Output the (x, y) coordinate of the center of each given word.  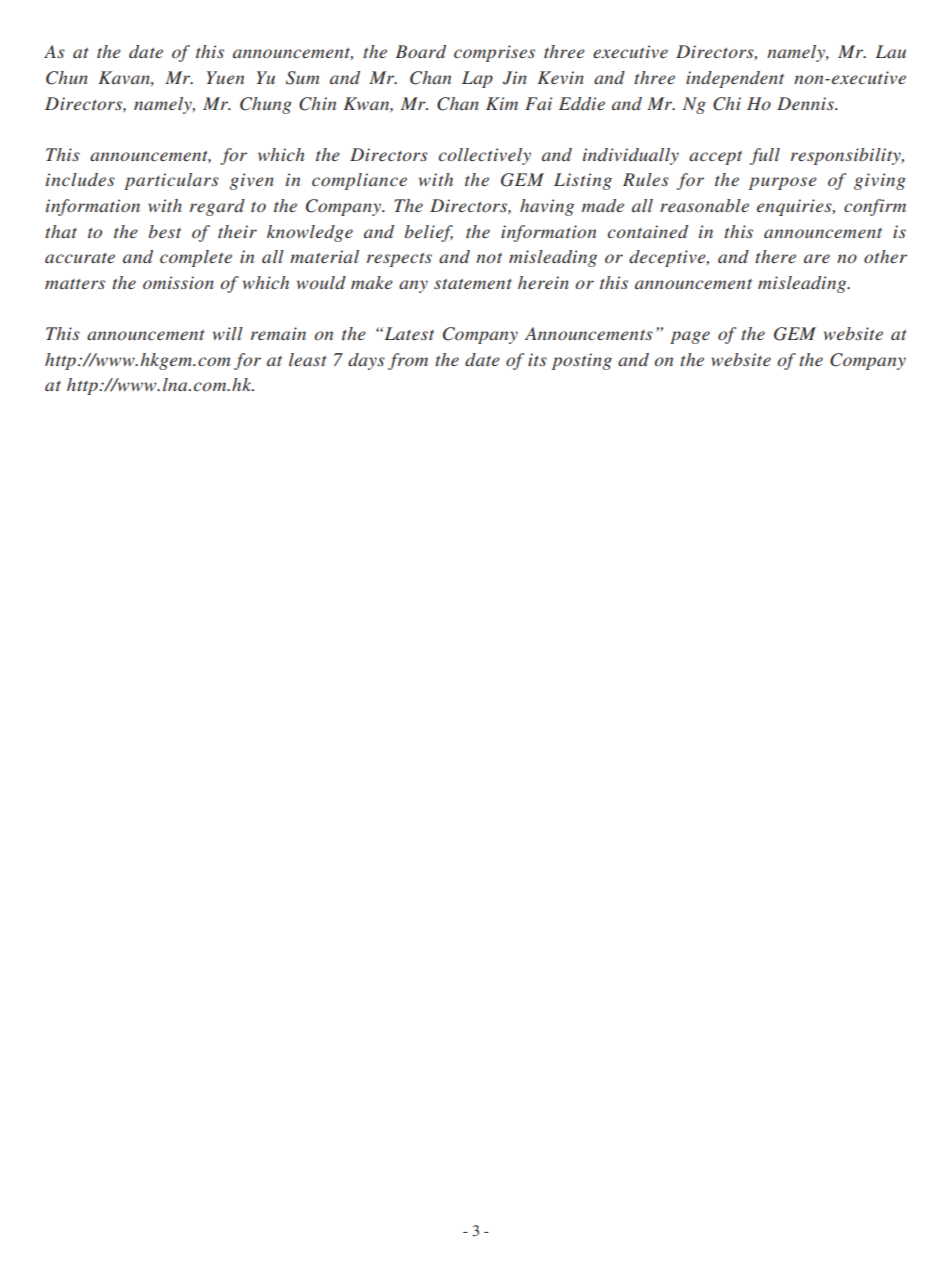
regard (217, 207)
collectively (485, 156)
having (547, 207)
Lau (890, 51)
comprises (494, 53)
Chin (317, 104)
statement (473, 284)
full (765, 156)
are (817, 258)
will (228, 333)
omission (178, 282)
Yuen (225, 77)
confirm (875, 207)
